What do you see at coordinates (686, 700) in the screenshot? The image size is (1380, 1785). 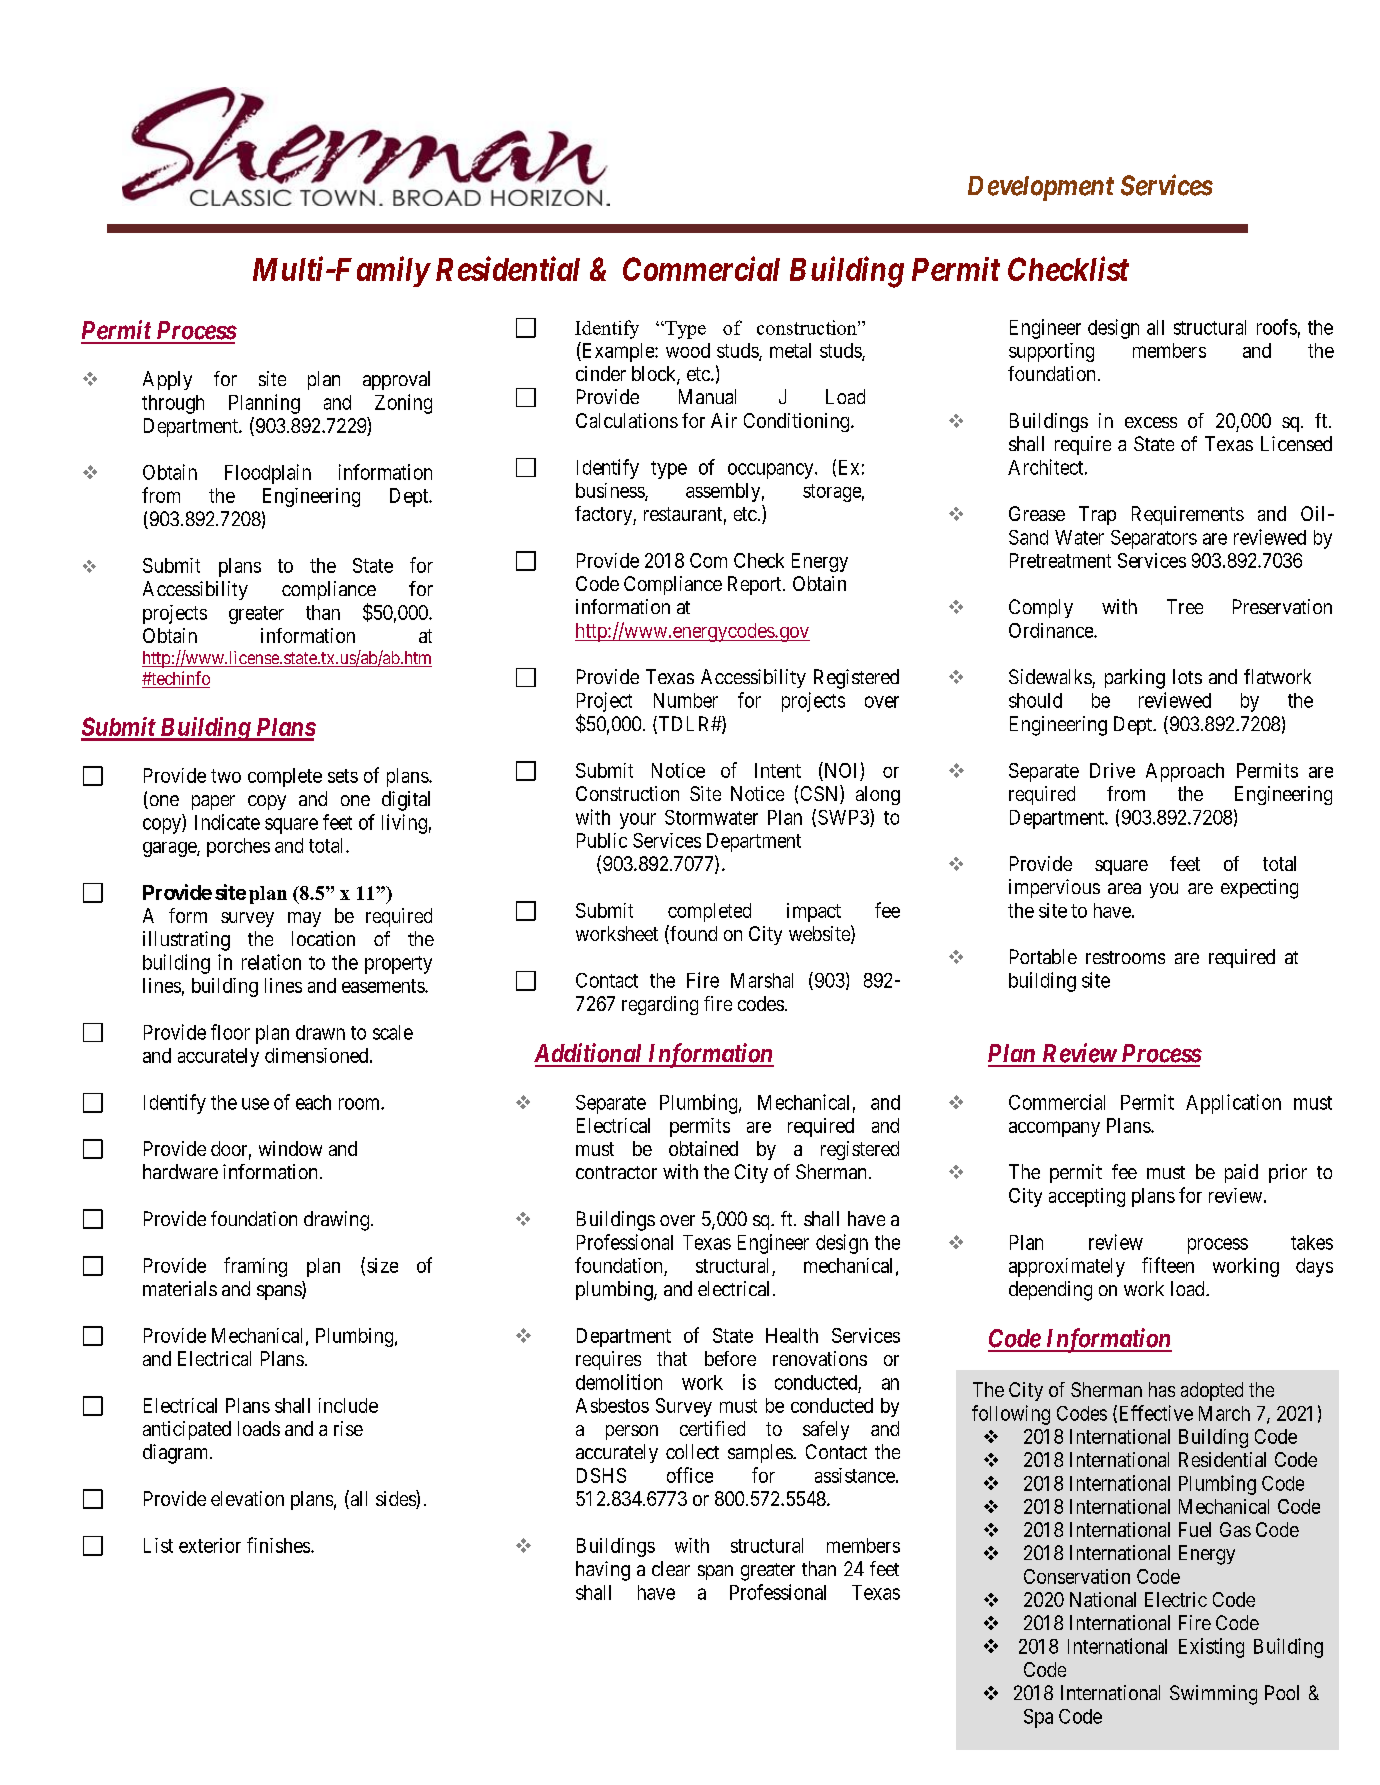 I see `Number` at bounding box center [686, 700].
